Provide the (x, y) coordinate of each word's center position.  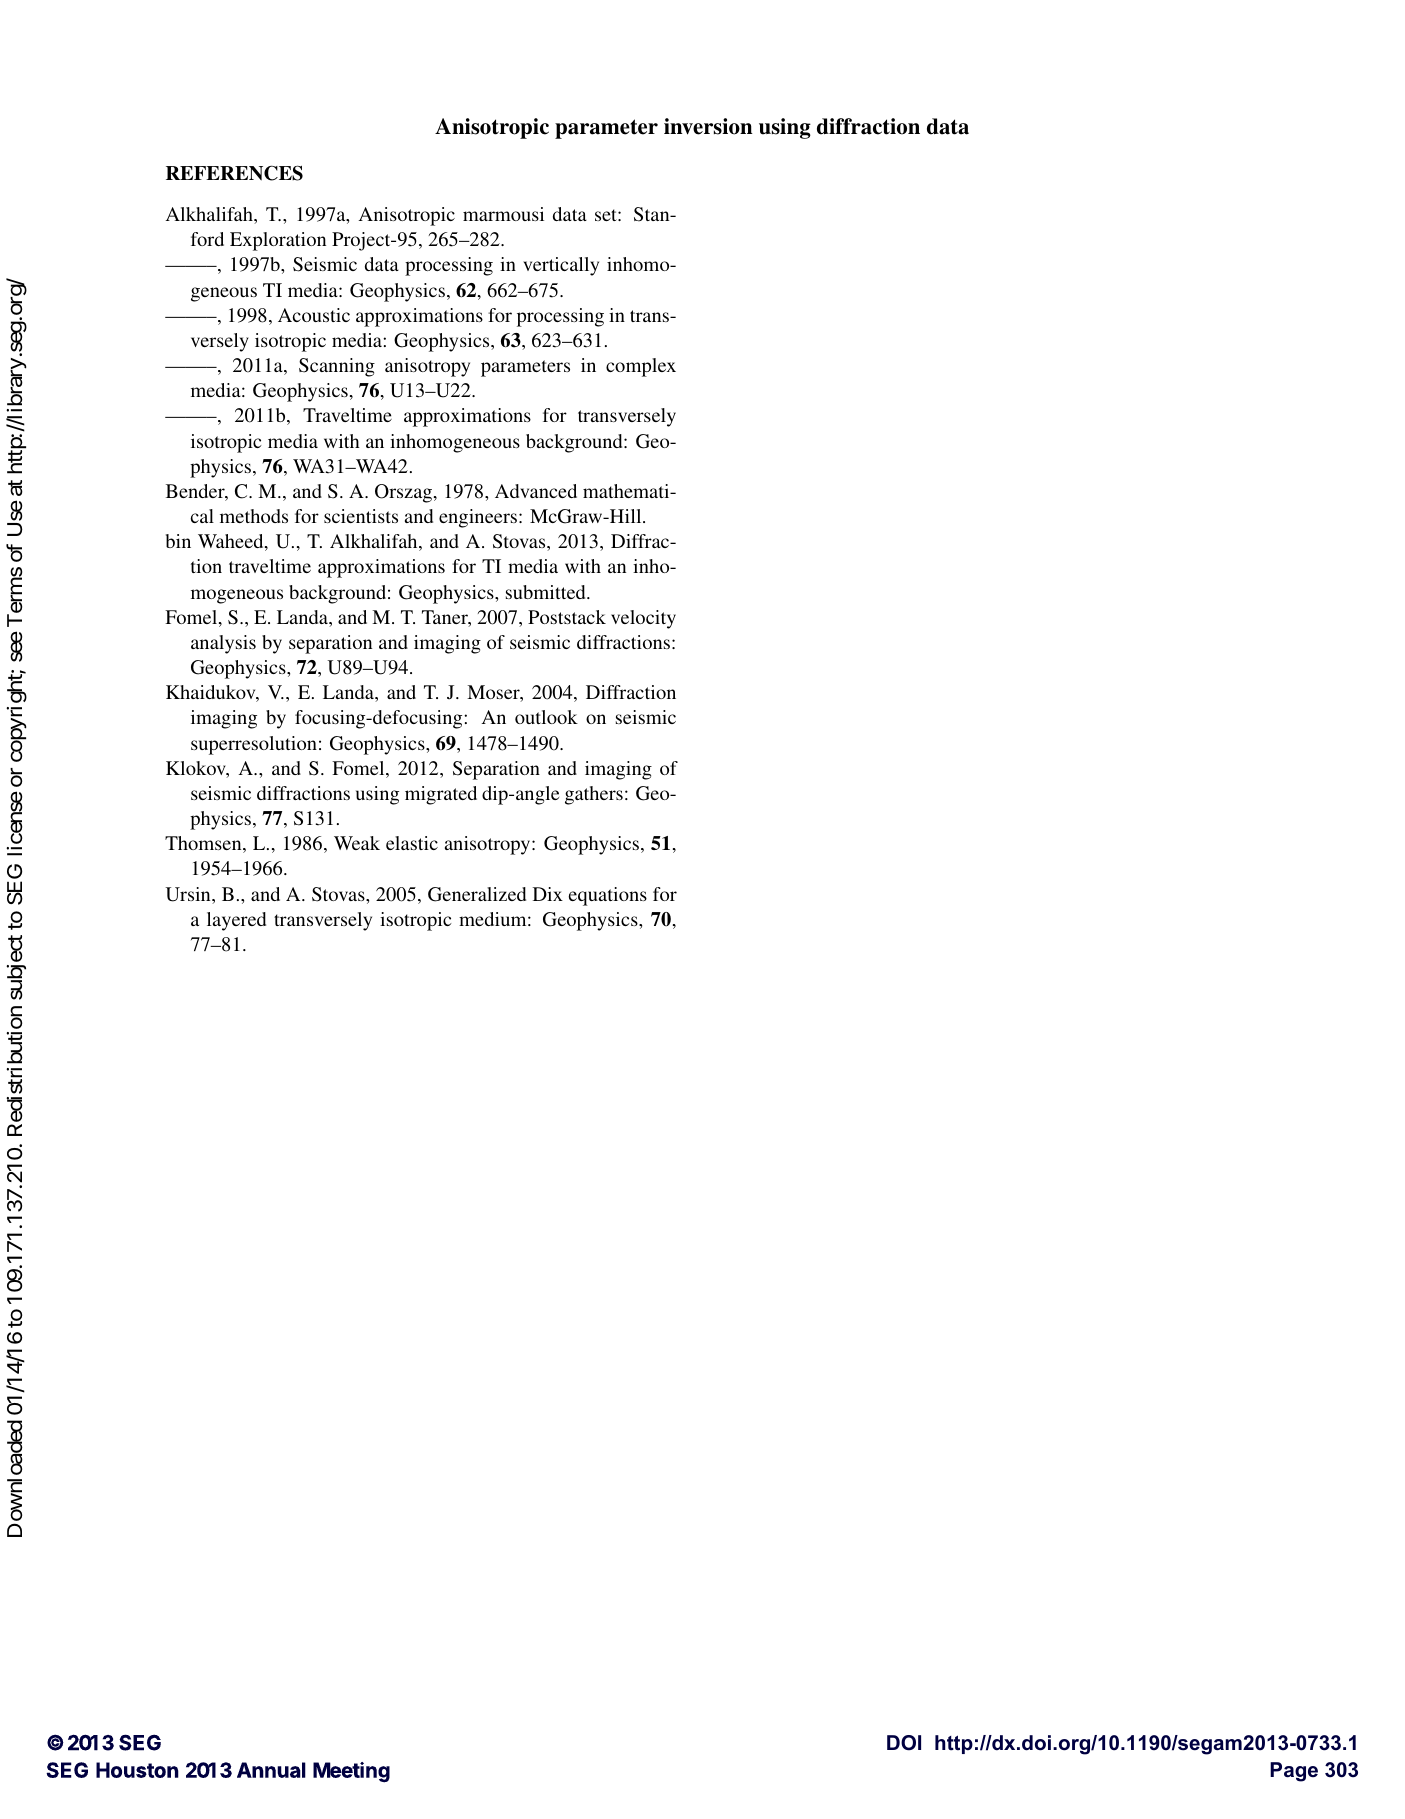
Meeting (351, 1772)
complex (641, 367)
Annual (271, 1770)
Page (1294, 1772)
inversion (708, 126)
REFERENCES (234, 173)
